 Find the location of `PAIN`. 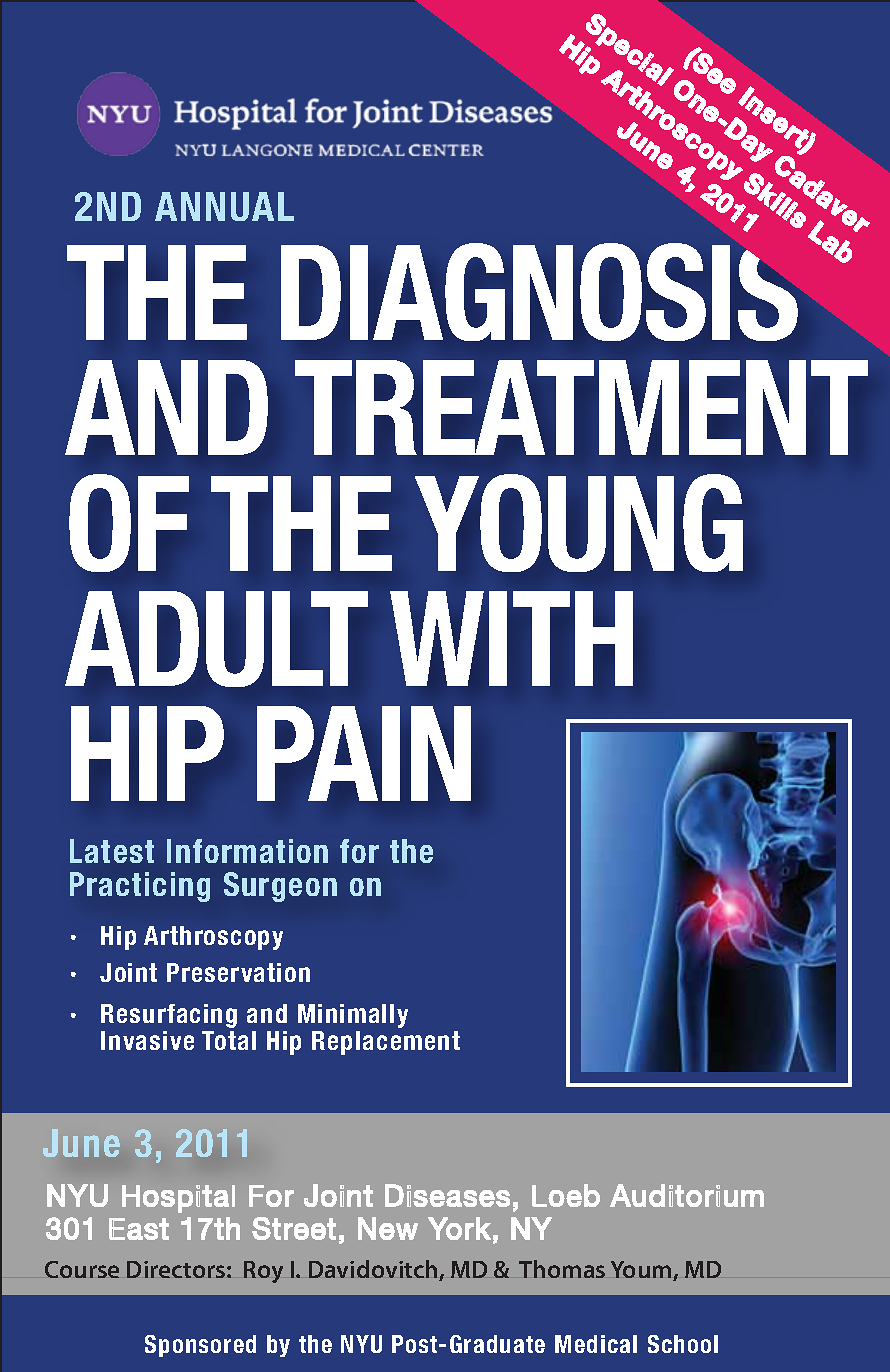

PAIN is located at coordinates (364, 753).
